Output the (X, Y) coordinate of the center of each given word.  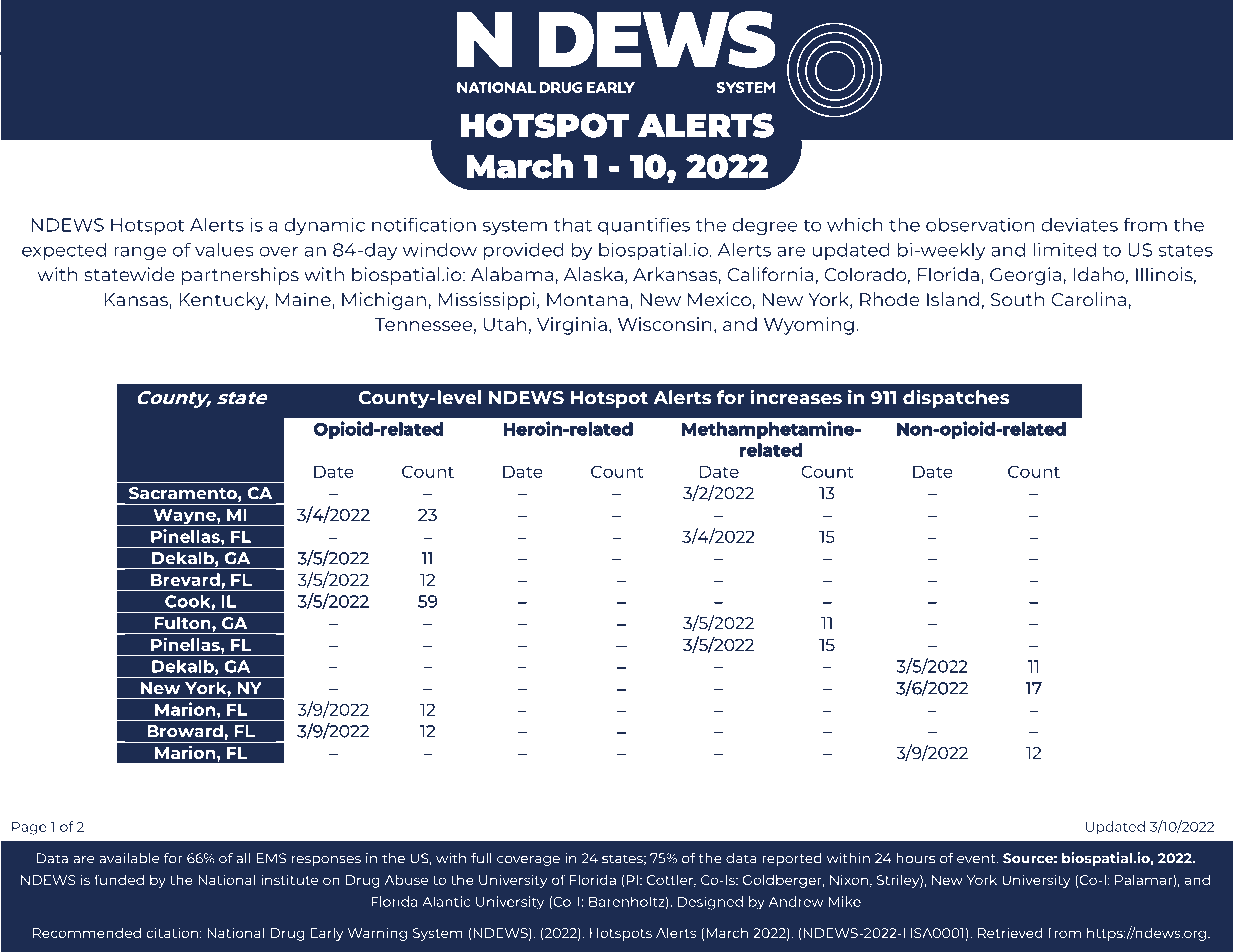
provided (524, 251)
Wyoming (809, 326)
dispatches (956, 398)
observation (980, 224)
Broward (185, 730)
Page (29, 828)
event (977, 859)
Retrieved (1010, 932)
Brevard (185, 579)
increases (796, 397)
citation (172, 932)
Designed (710, 903)
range (140, 253)
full (481, 858)
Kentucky (223, 301)
